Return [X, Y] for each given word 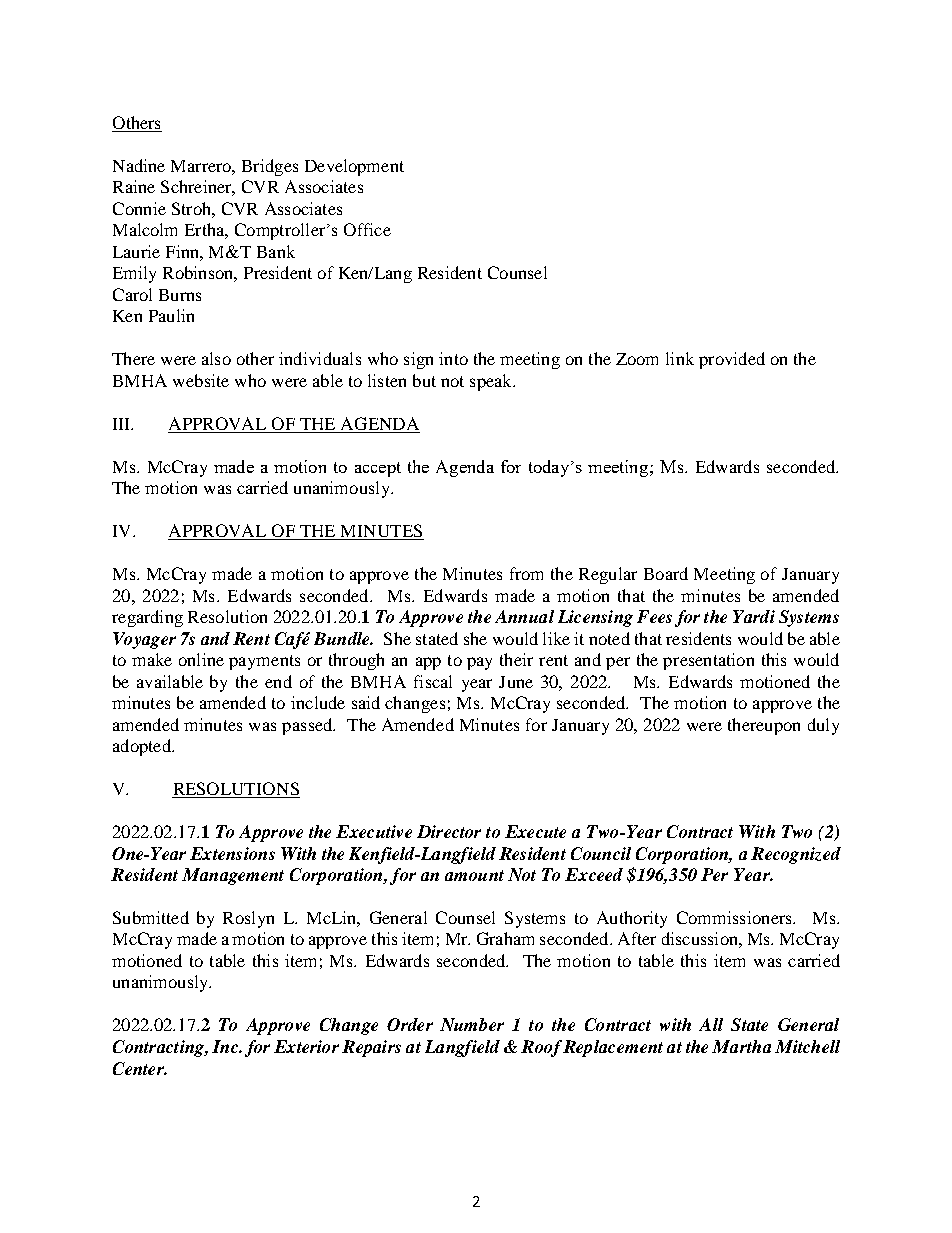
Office [367, 229]
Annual [524, 616]
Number [472, 1024]
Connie [139, 208]
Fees [654, 616]
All [711, 1024]
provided [732, 360]
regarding [147, 618]
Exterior [306, 1046]
